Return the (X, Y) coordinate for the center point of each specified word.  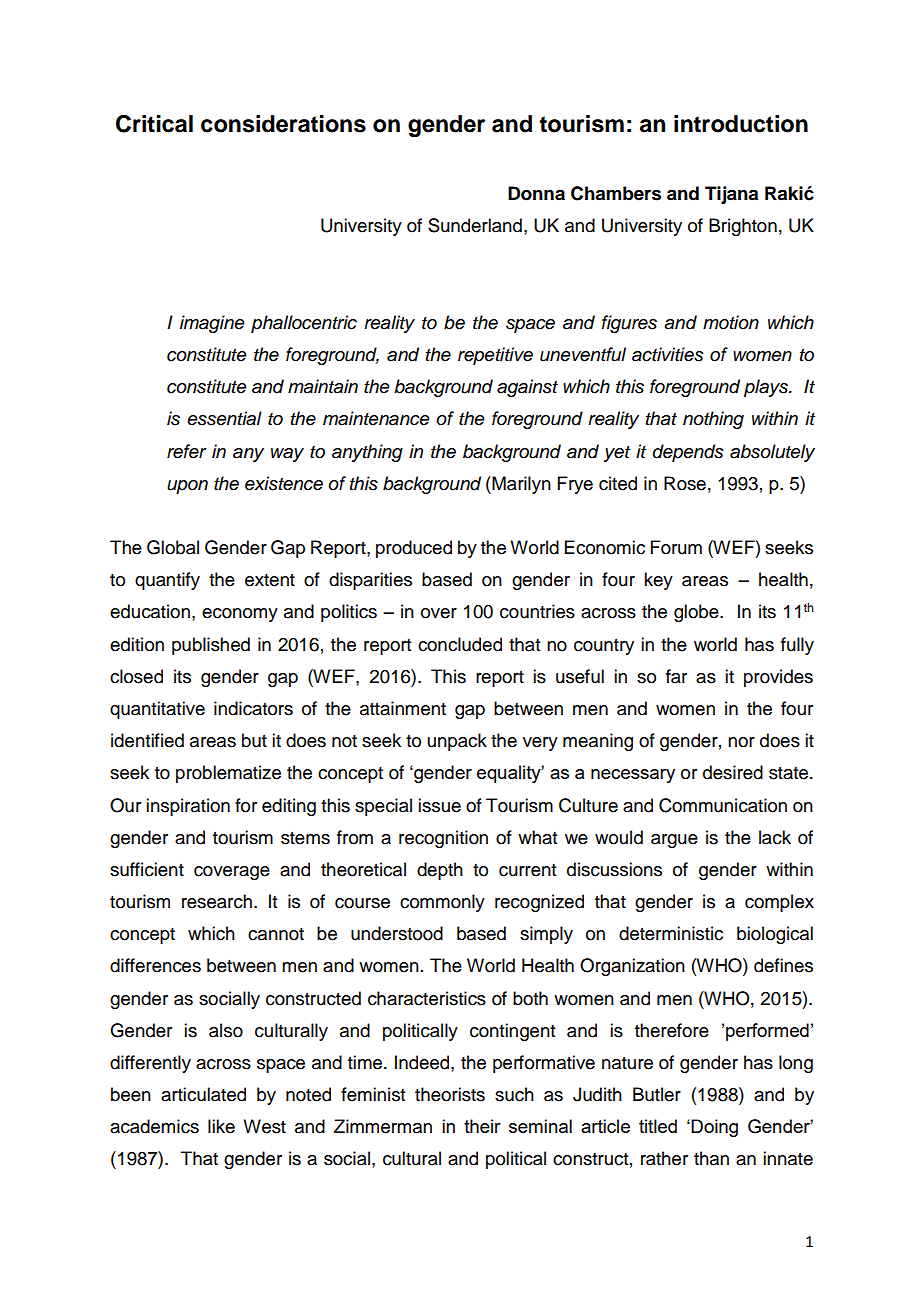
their (482, 1126)
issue (439, 805)
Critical (154, 124)
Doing (714, 1128)
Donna (536, 193)
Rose (685, 483)
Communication (723, 805)
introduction (741, 124)
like (221, 1126)
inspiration (188, 807)
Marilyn (520, 485)
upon (187, 487)
